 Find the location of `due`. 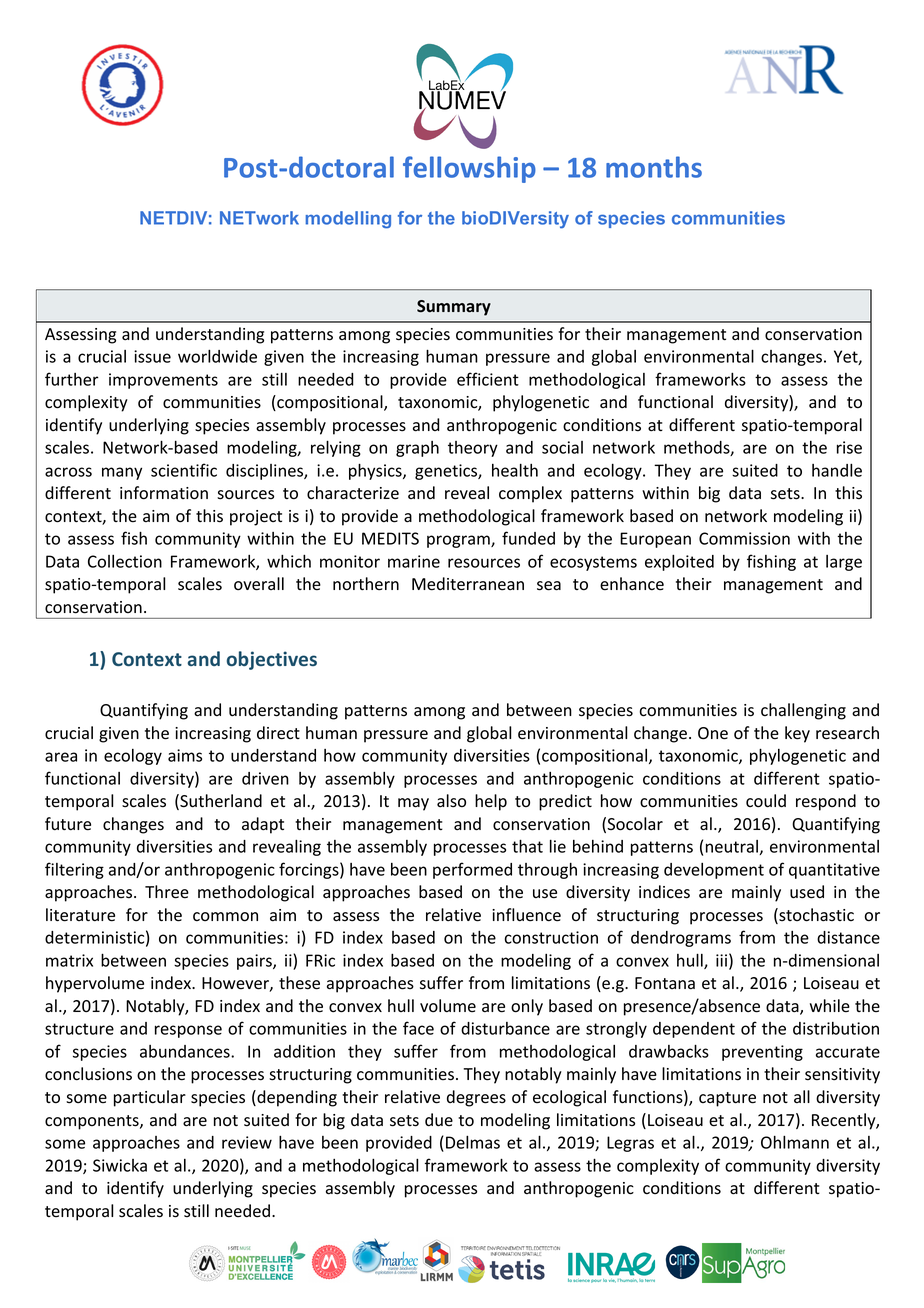

due is located at coordinates (439, 1120).
